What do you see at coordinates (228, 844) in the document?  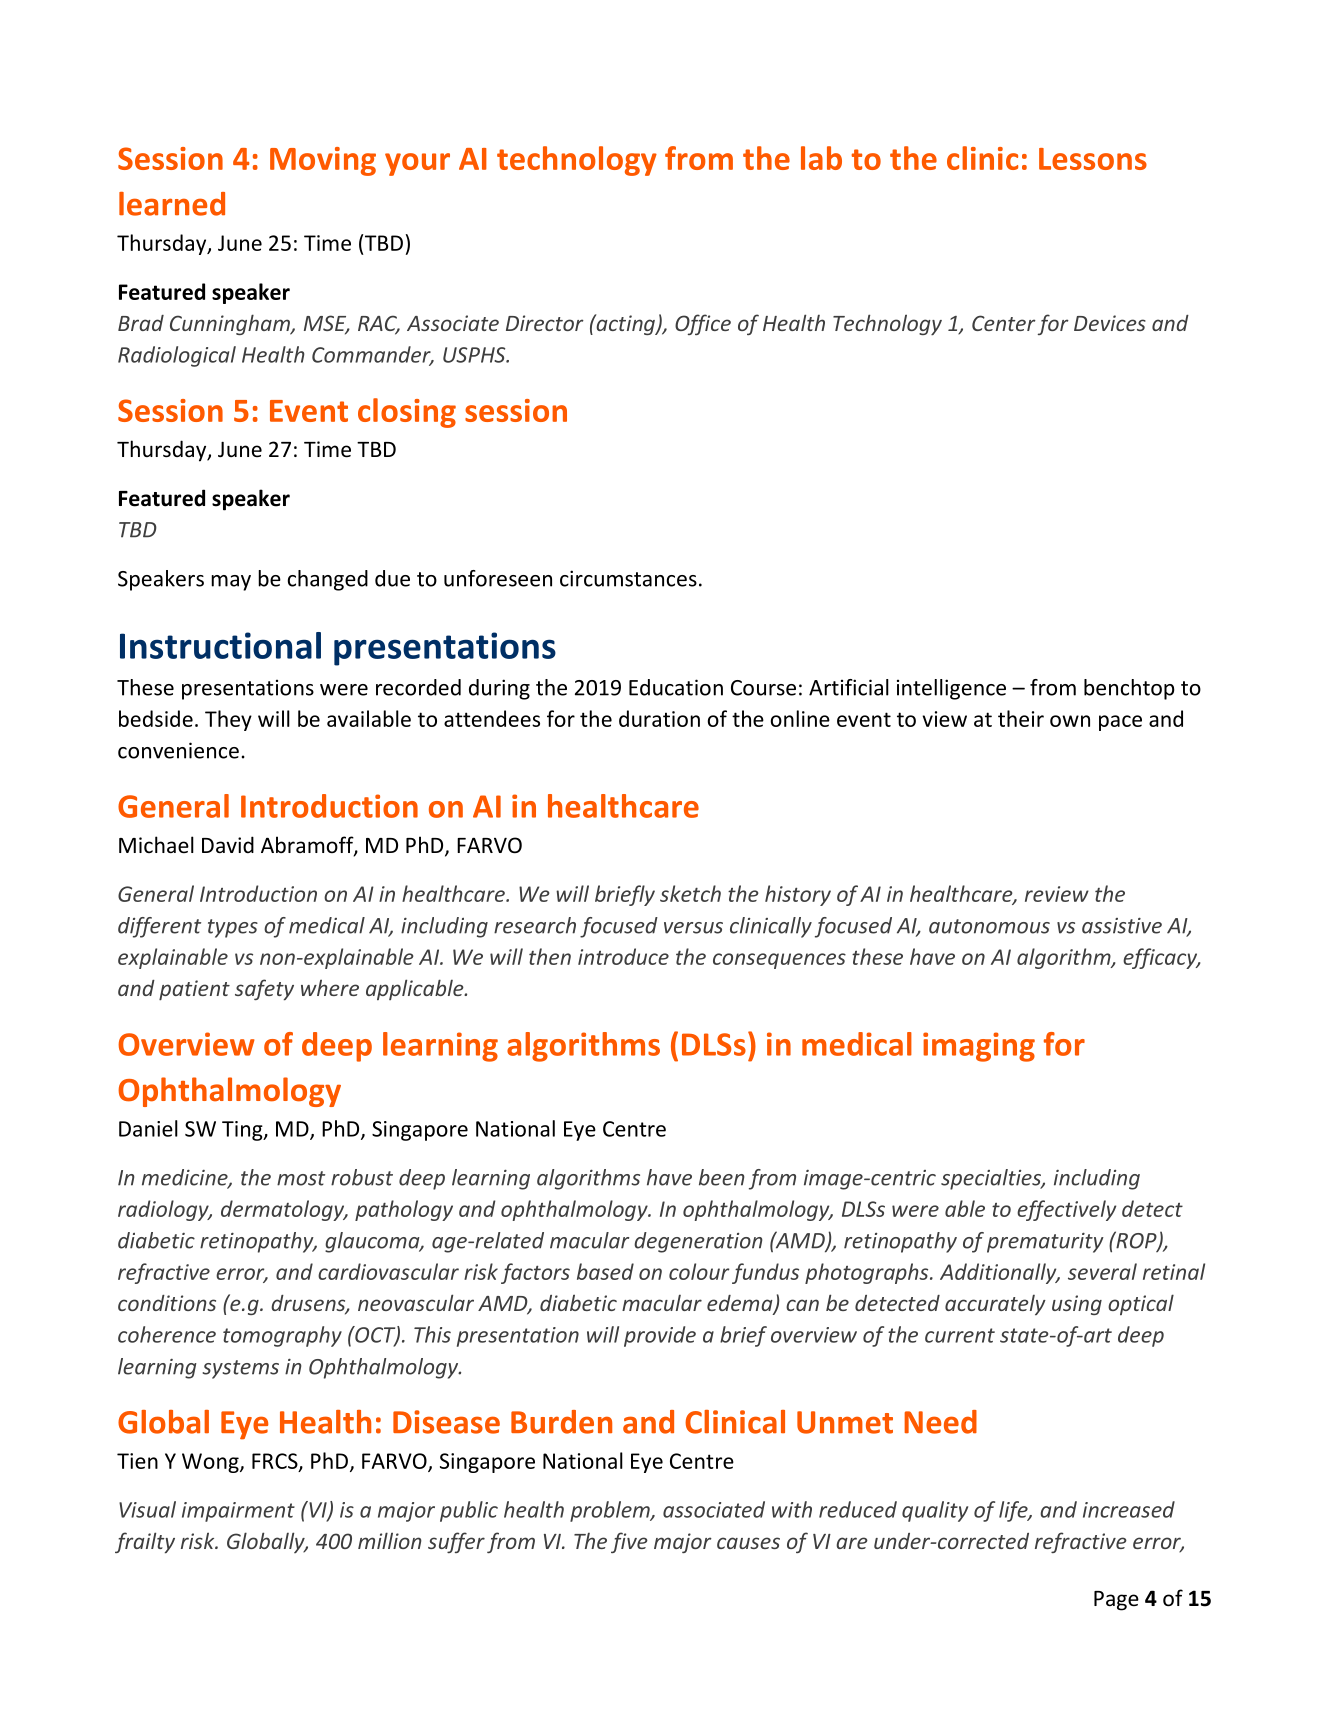 I see `David` at bounding box center [228, 844].
